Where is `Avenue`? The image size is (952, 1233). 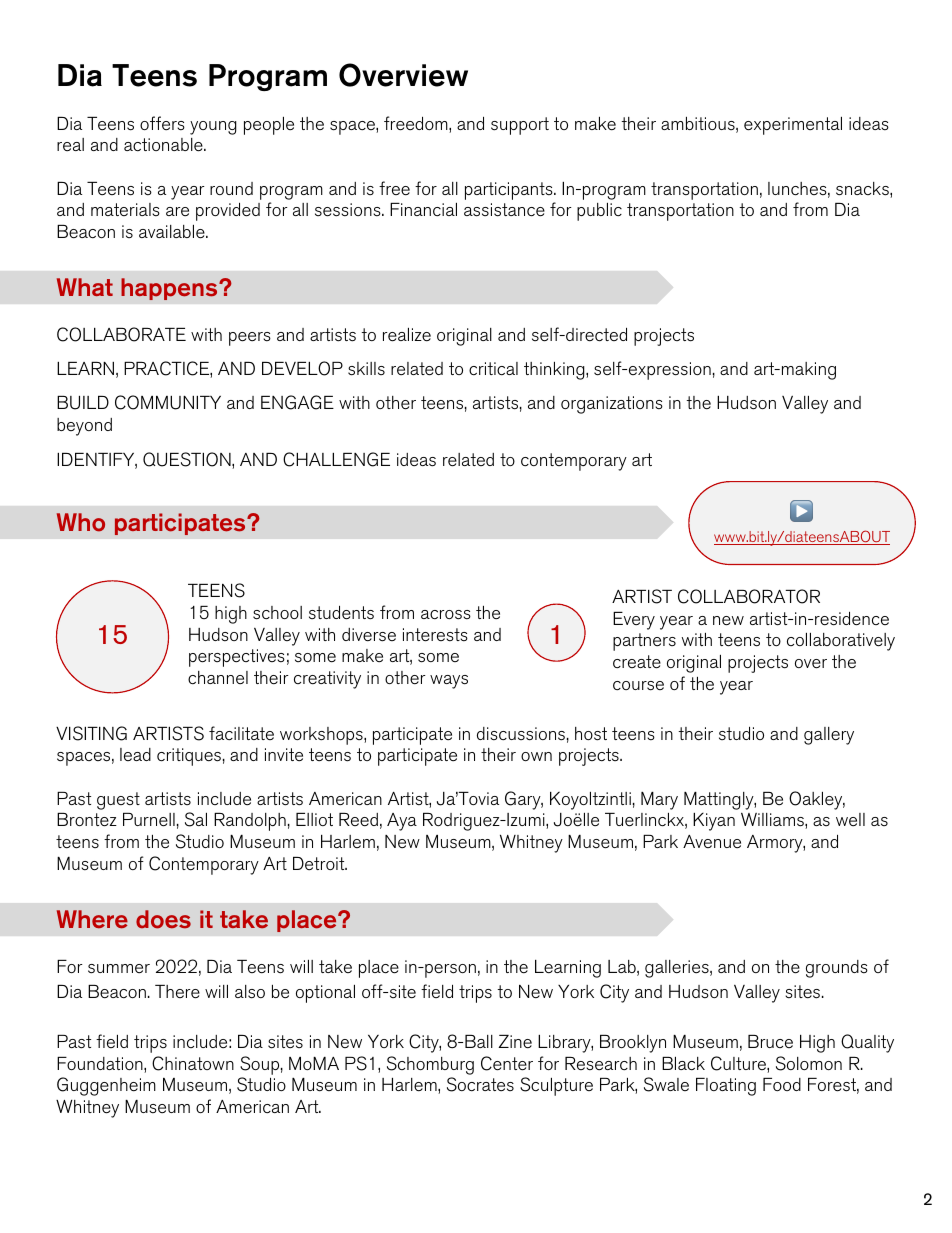
Avenue is located at coordinates (712, 841).
